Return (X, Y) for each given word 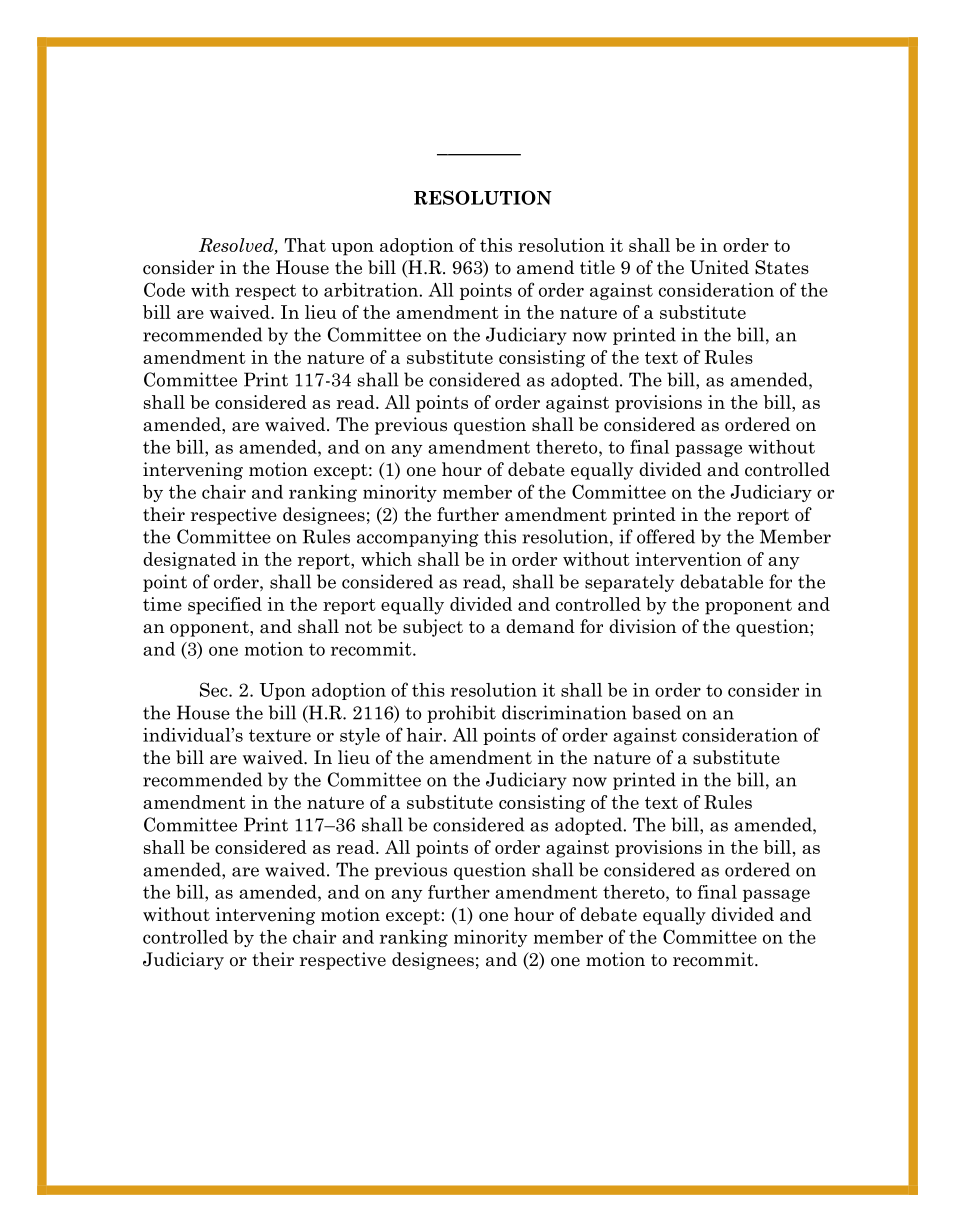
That (305, 245)
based (656, 712)
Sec (215, 689)
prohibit (461, 714)
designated (189, 561)
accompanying (418, 538)
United (719, 267)
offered (666, 536)
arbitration (372, 290)
